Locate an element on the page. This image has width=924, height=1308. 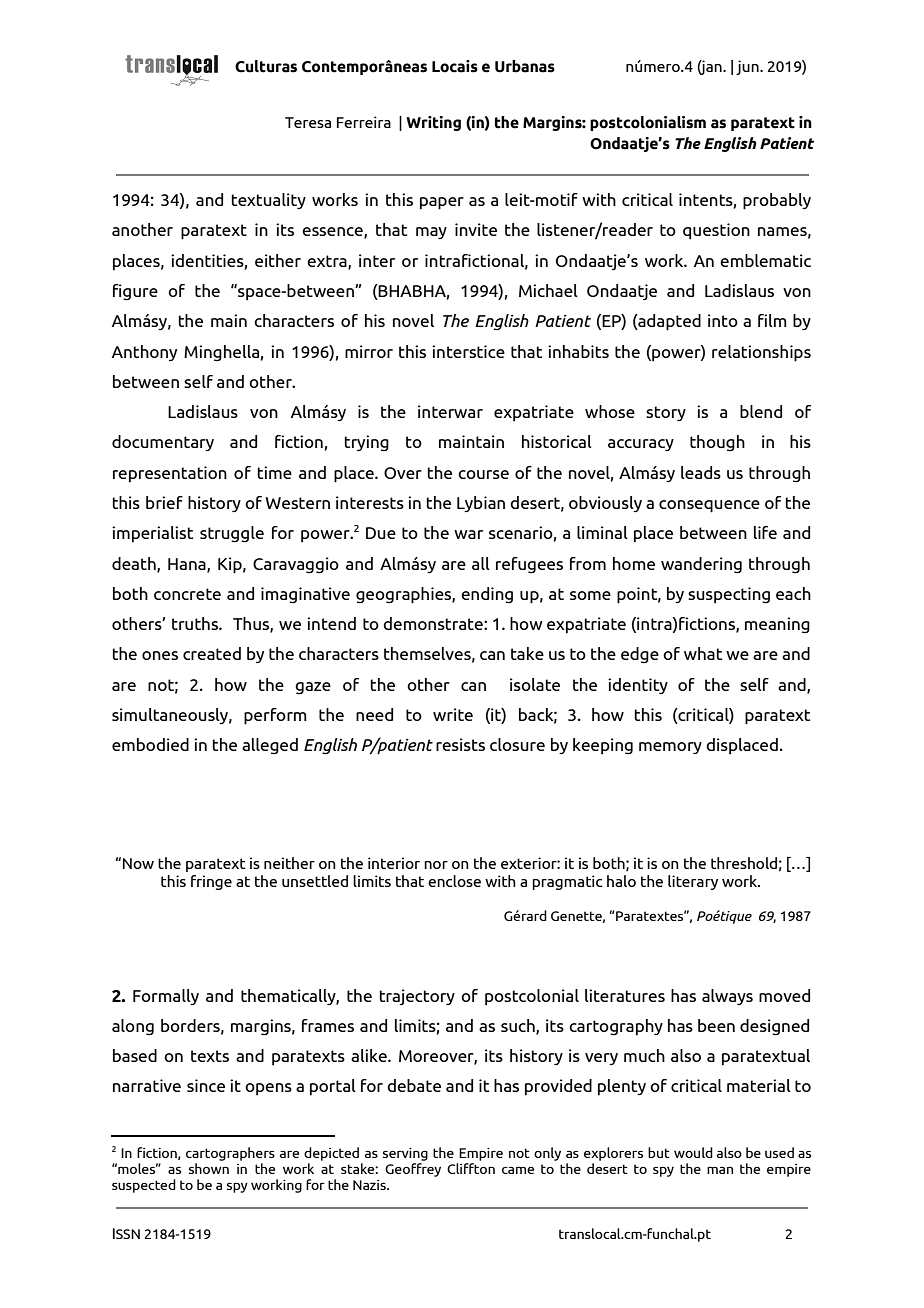
Writing is located at coordinates (433, 123).
